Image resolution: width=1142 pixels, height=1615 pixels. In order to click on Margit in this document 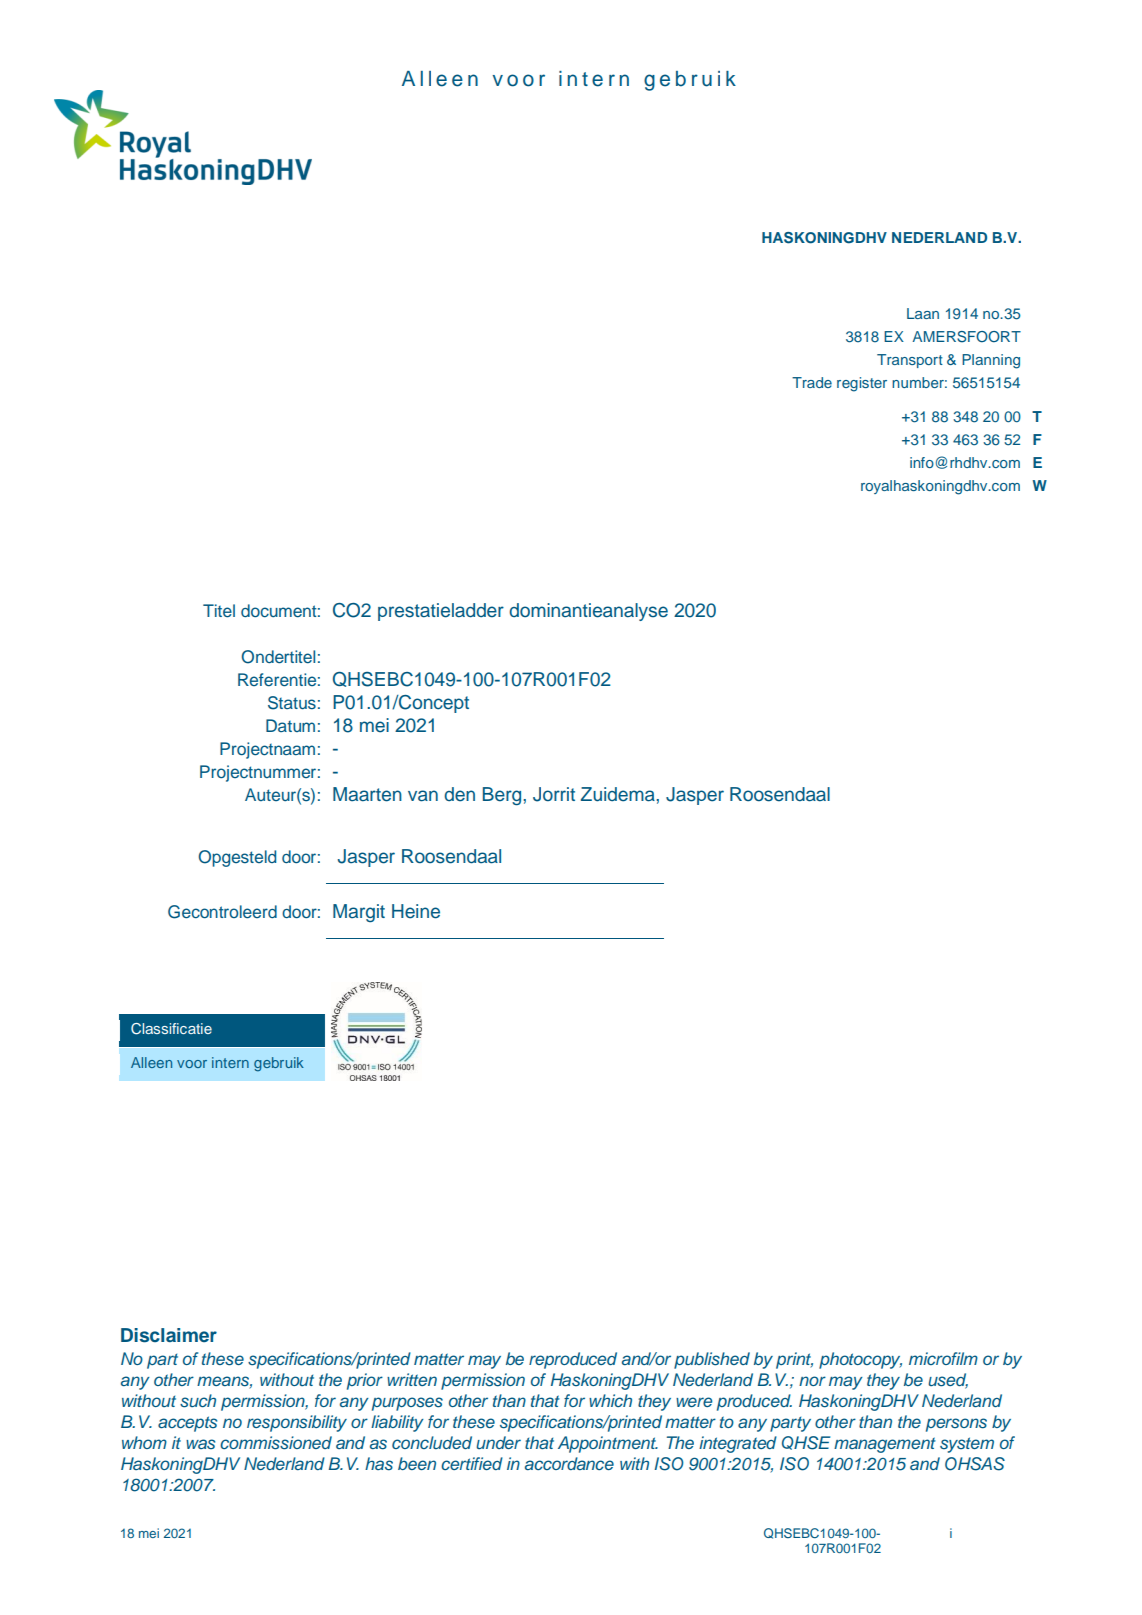, I will do `click(359, 913)`.
